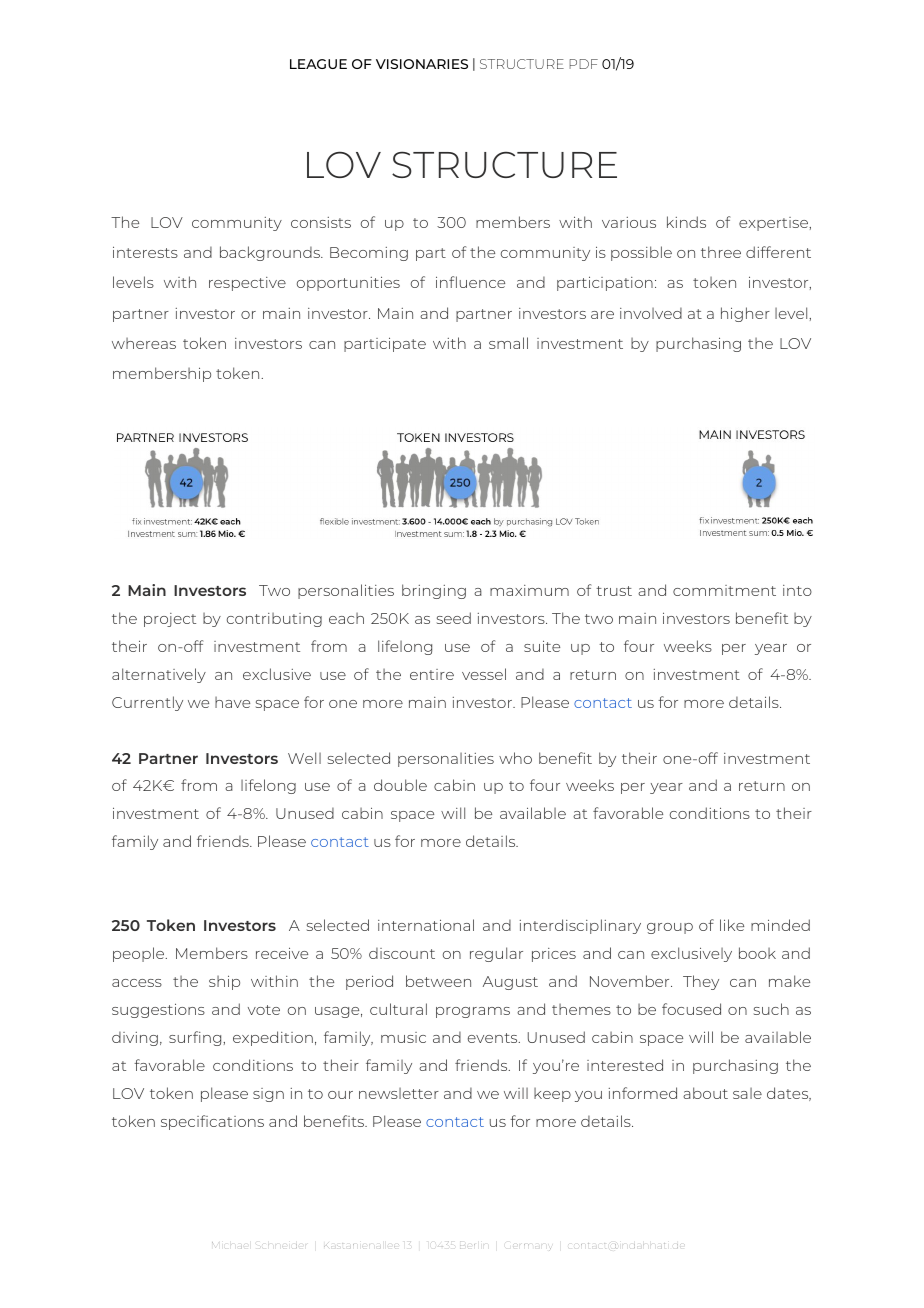 Image resolution: width=924 pixels, height=1308 pixels. Describe the element at coordinates (212, 1122) in the image. I see `specifications` at that location.
